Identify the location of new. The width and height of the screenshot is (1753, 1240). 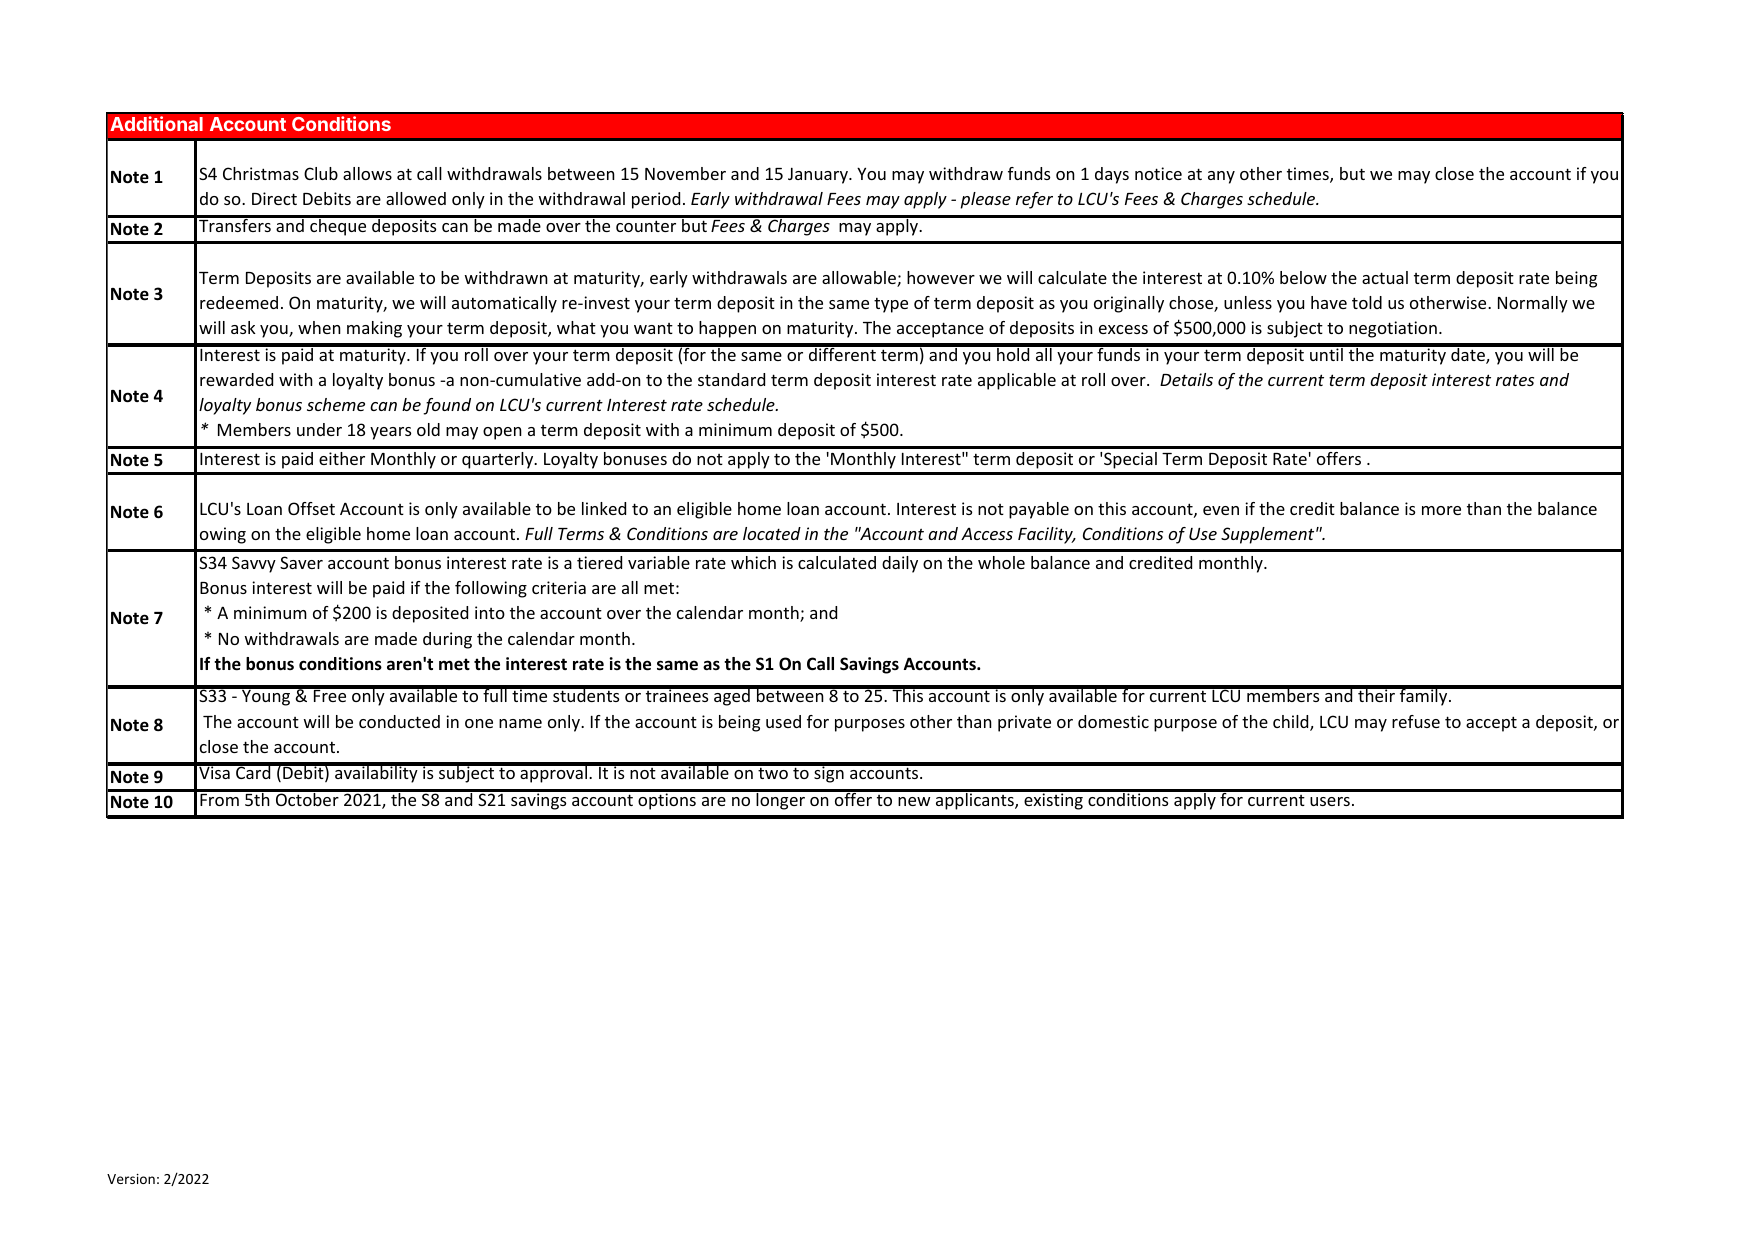
(914, 801).
